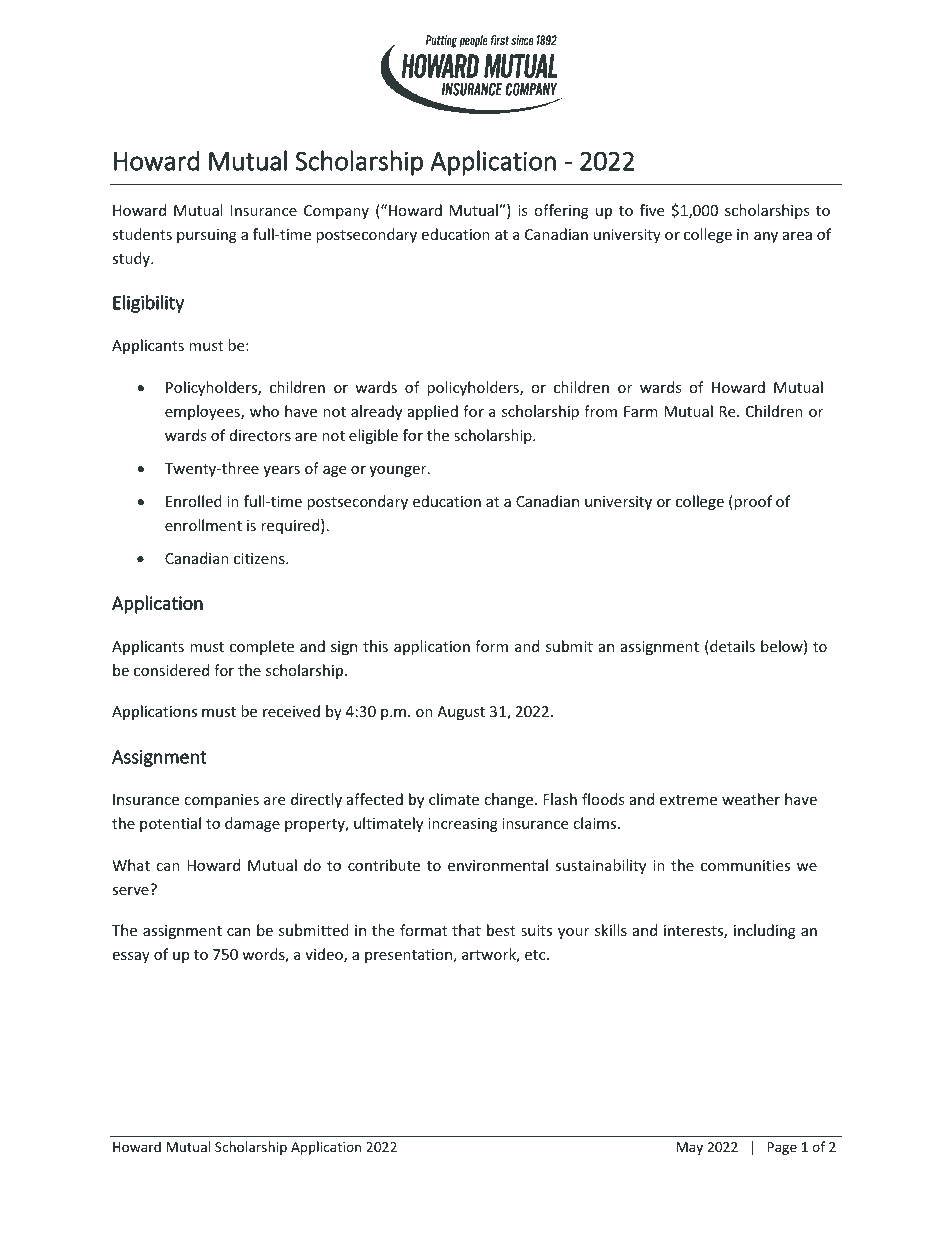 This document has width=952, height=1233. I want to click on essay, so click(131, 957).
